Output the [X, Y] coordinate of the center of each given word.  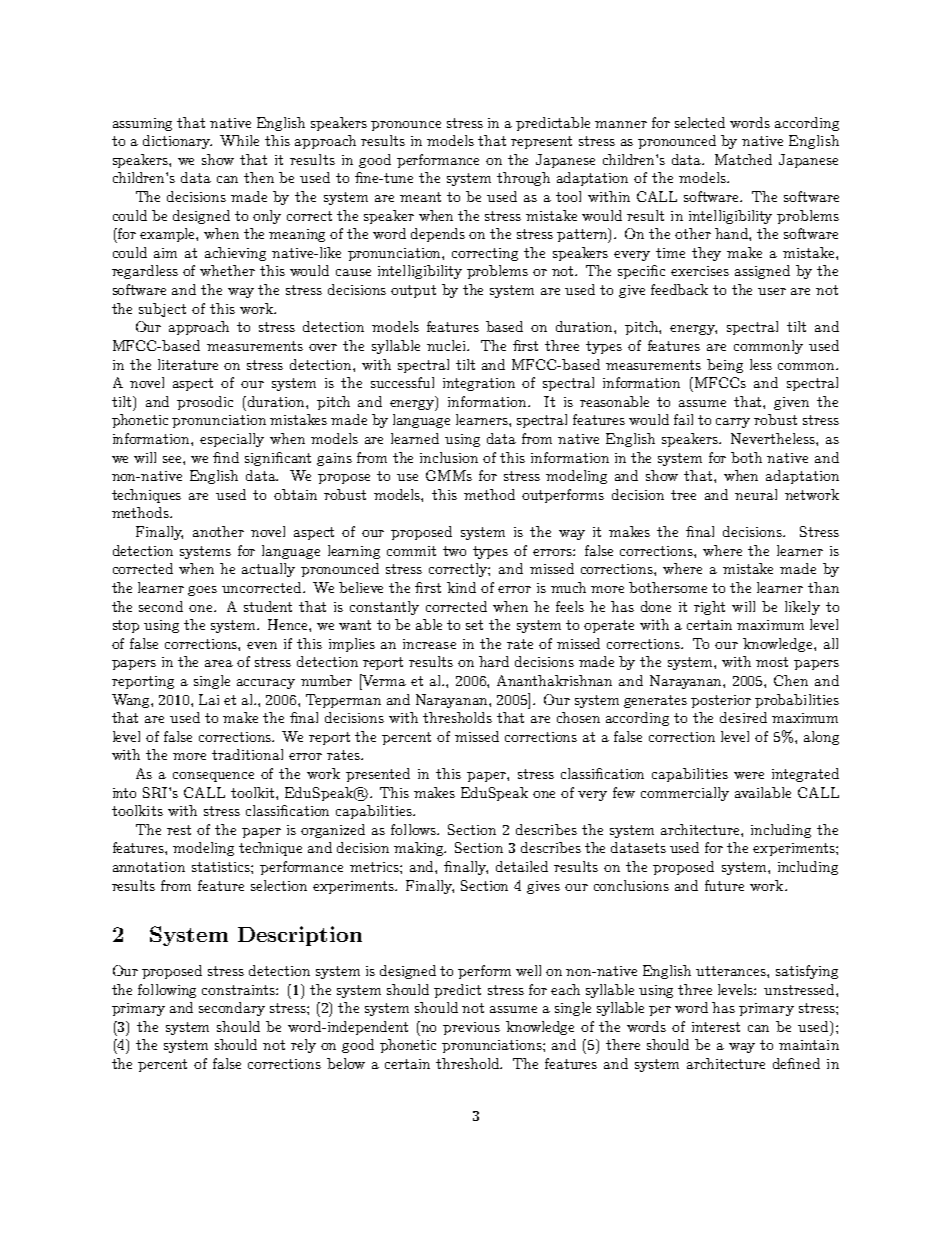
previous [471, 1028]
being [725, 366]
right [709, 608]
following [167, 991]
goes [202, 591]
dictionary [177, 142]
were [749, 775]
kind [461, 587]
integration [479, 384]
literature [188, 364]
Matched [743, 159]
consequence [213, 777]
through [523, 179]
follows [415, 829]
